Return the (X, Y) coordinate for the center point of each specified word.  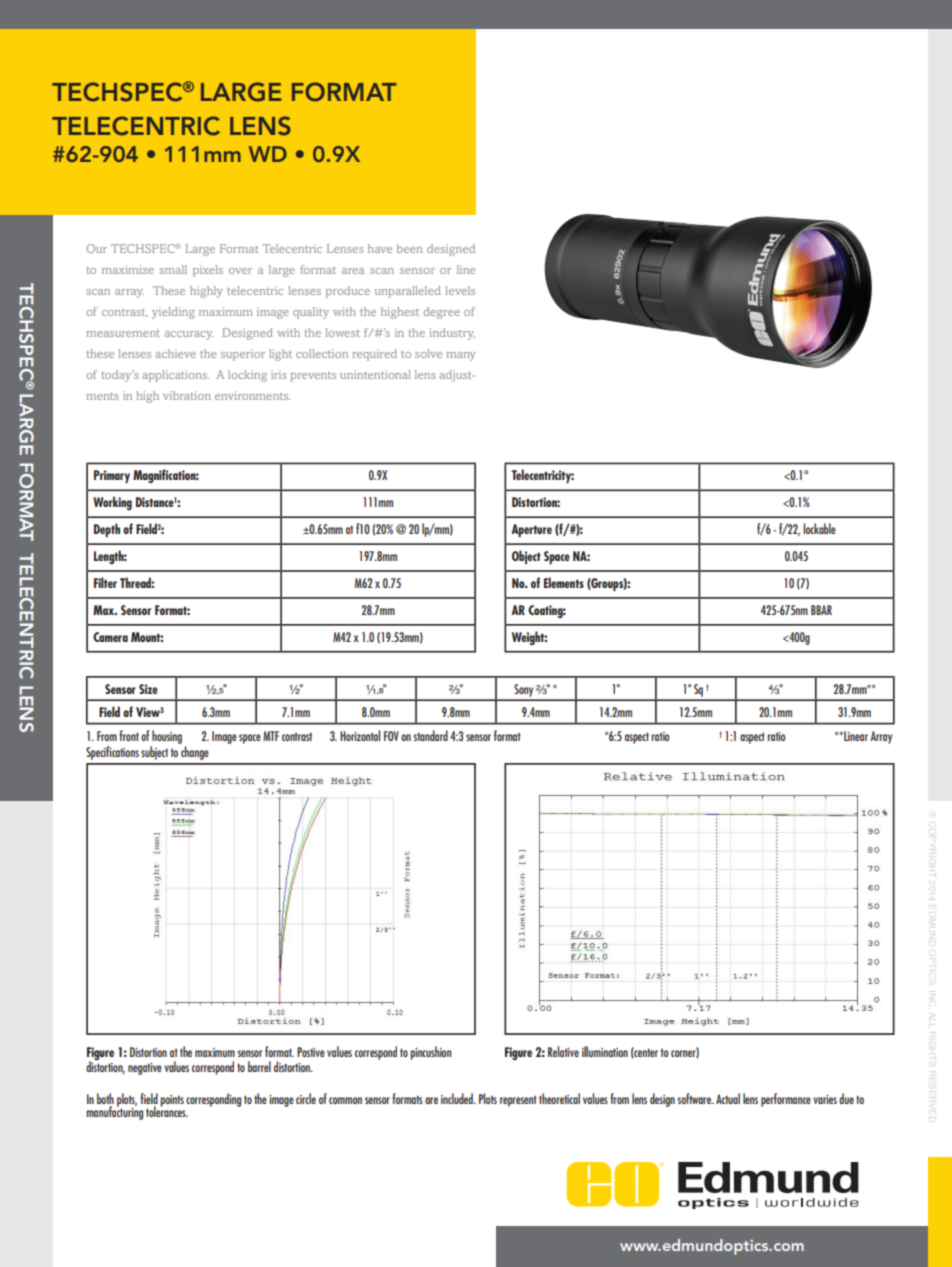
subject (154, 753)
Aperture (532, 530)
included (458, 1098)
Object (526, 557)
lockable (819, 528)
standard (431, 735)
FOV (391, 736)
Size (148, 689)
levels (460, 290)
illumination (605, 1051)
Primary (112, 476)
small (173, 269)
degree (442, 313)
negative (145, 1069)
